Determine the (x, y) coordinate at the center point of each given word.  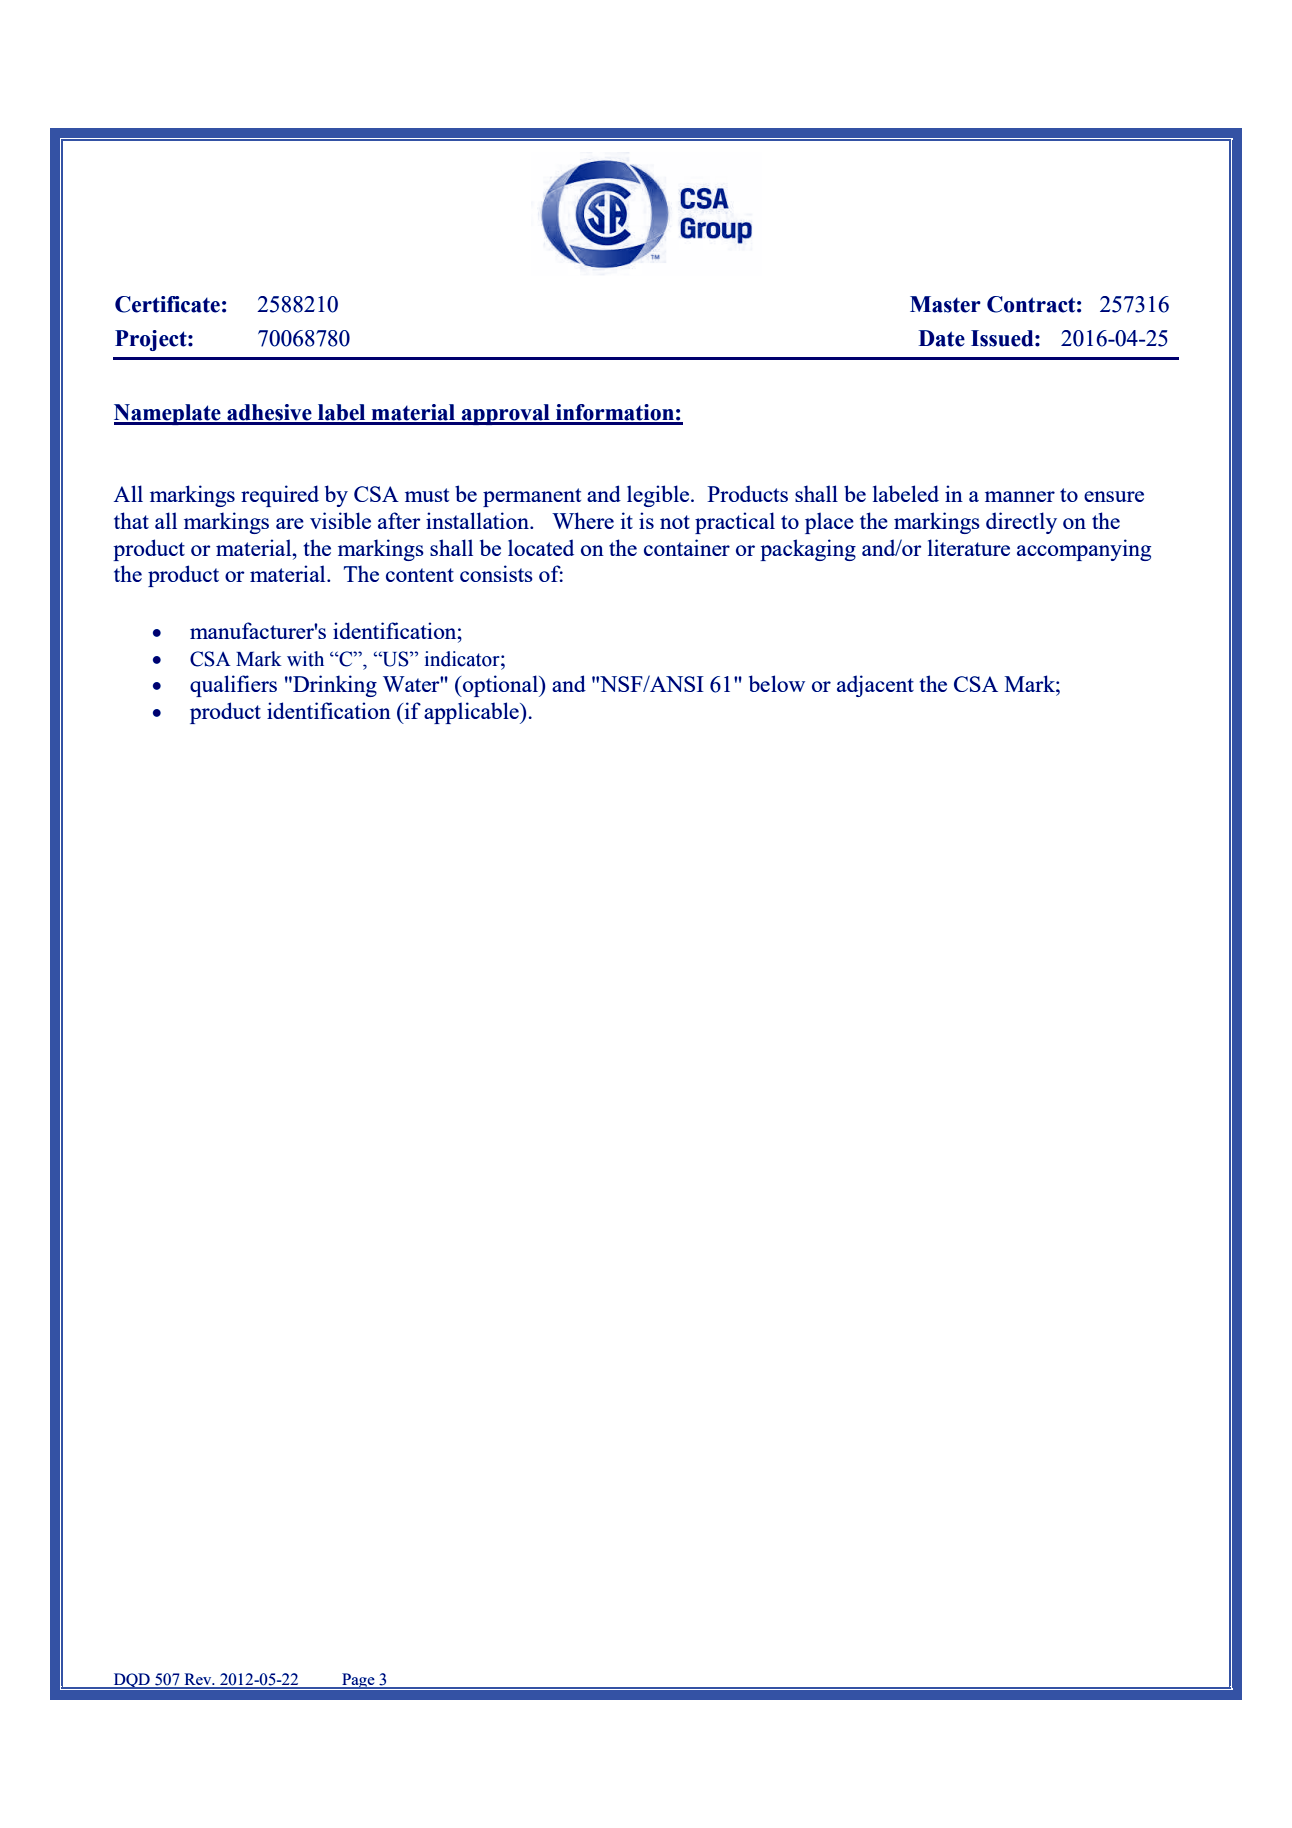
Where (583, 520)
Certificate (167, 304)
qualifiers (233, 686)
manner (1020, 496)
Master (945, 304)
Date (942, 338)
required (280, 496)
